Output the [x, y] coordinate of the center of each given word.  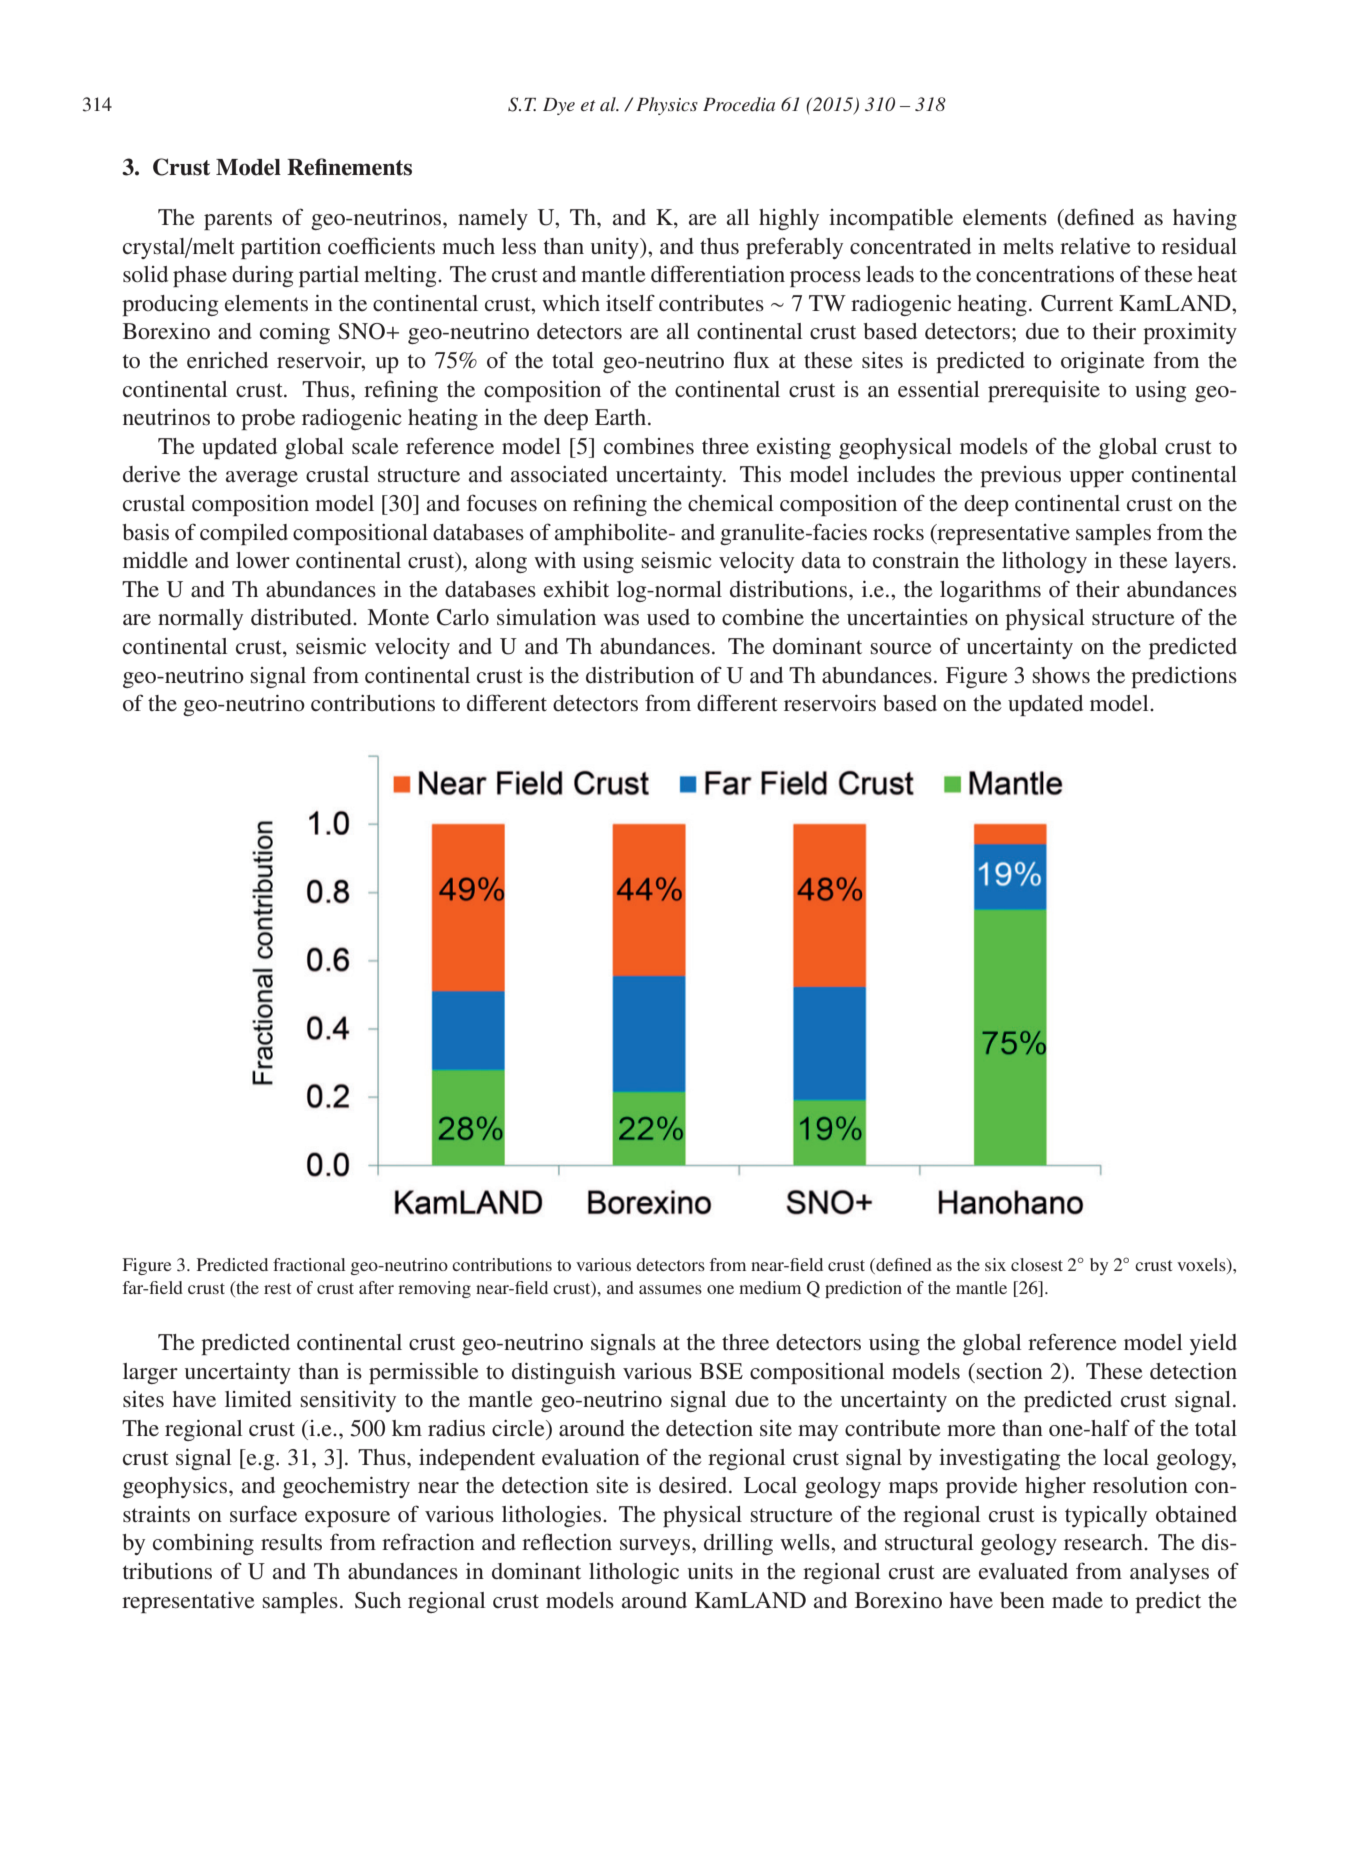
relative [1095, 246]
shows [1061, 675]
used [668, 617]
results [291, 1542]
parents [238, 220]
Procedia [739, 104]
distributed [302, 617]
